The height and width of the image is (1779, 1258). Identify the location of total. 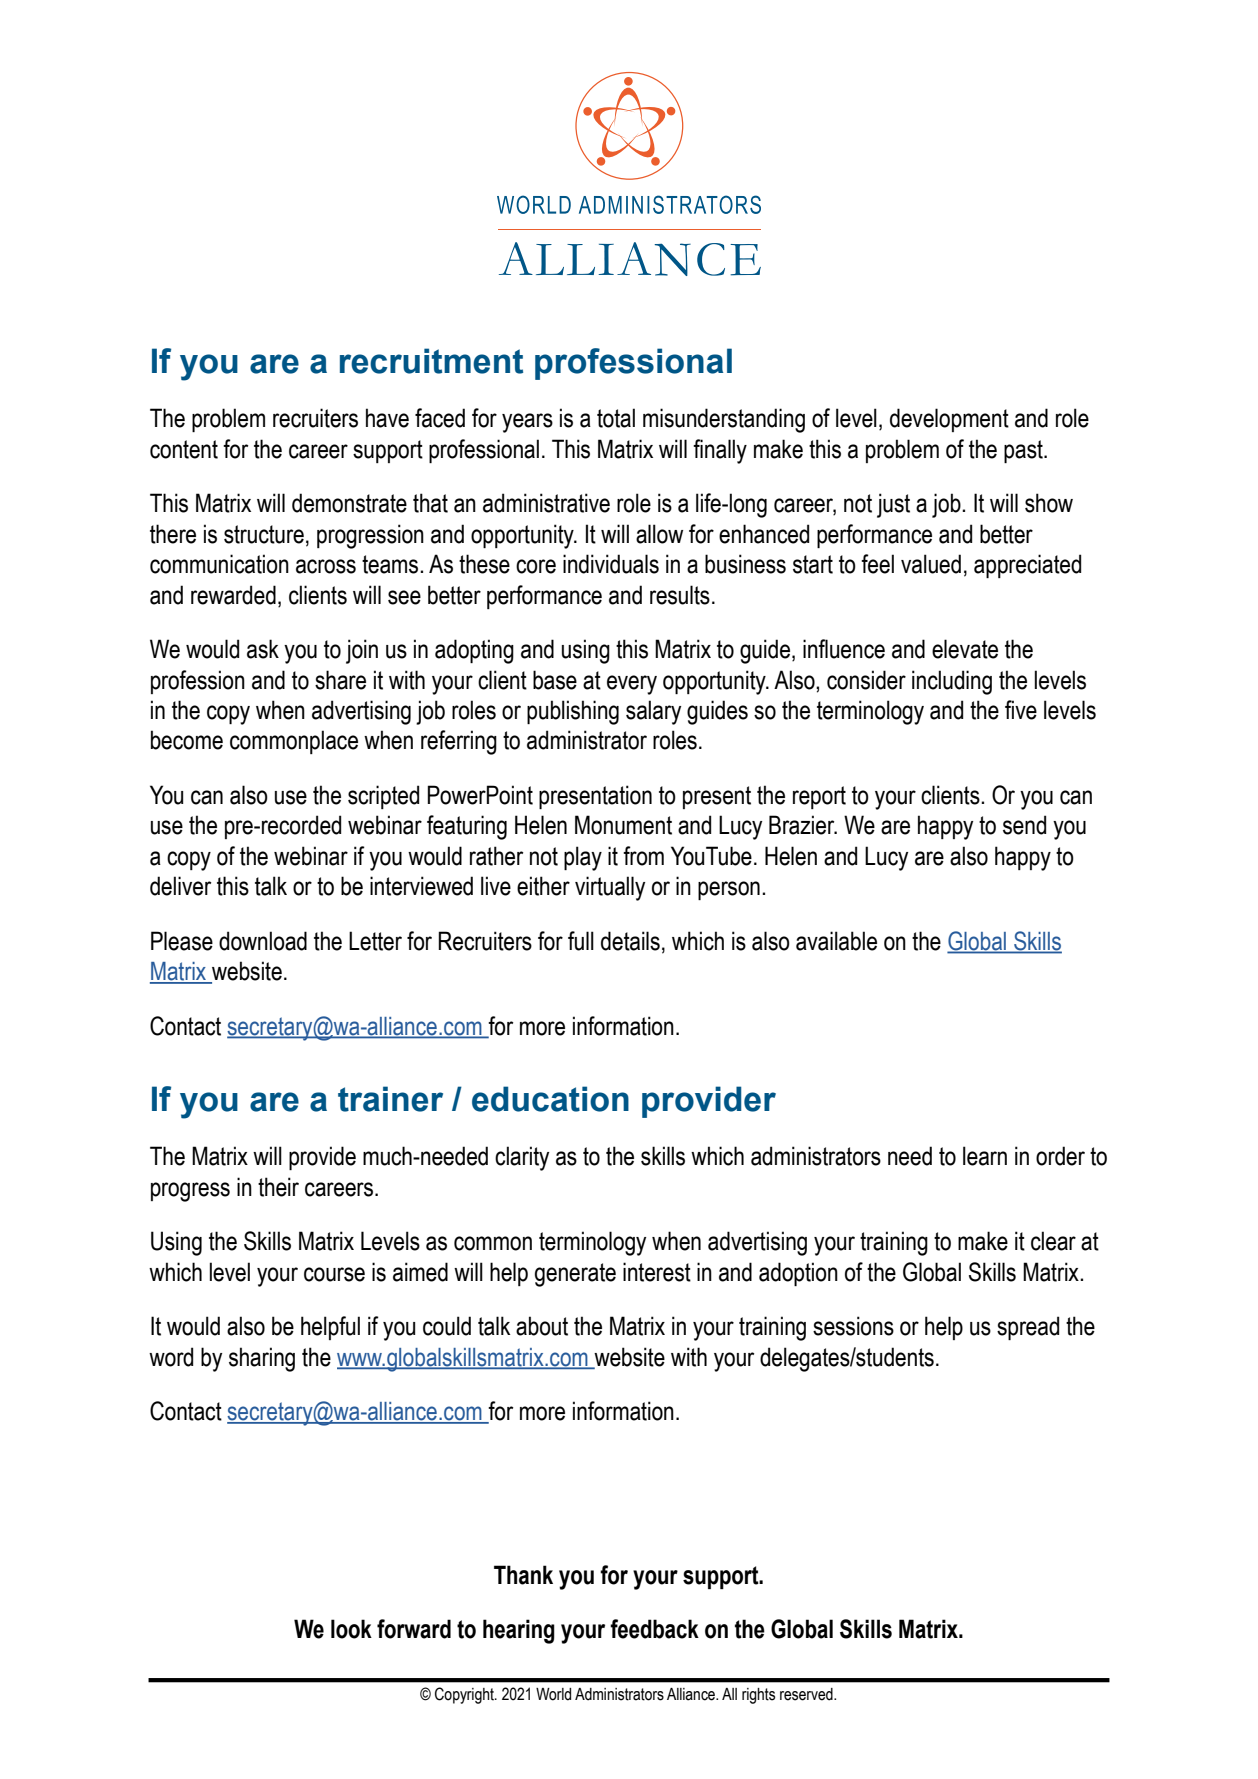
(616, 418).
